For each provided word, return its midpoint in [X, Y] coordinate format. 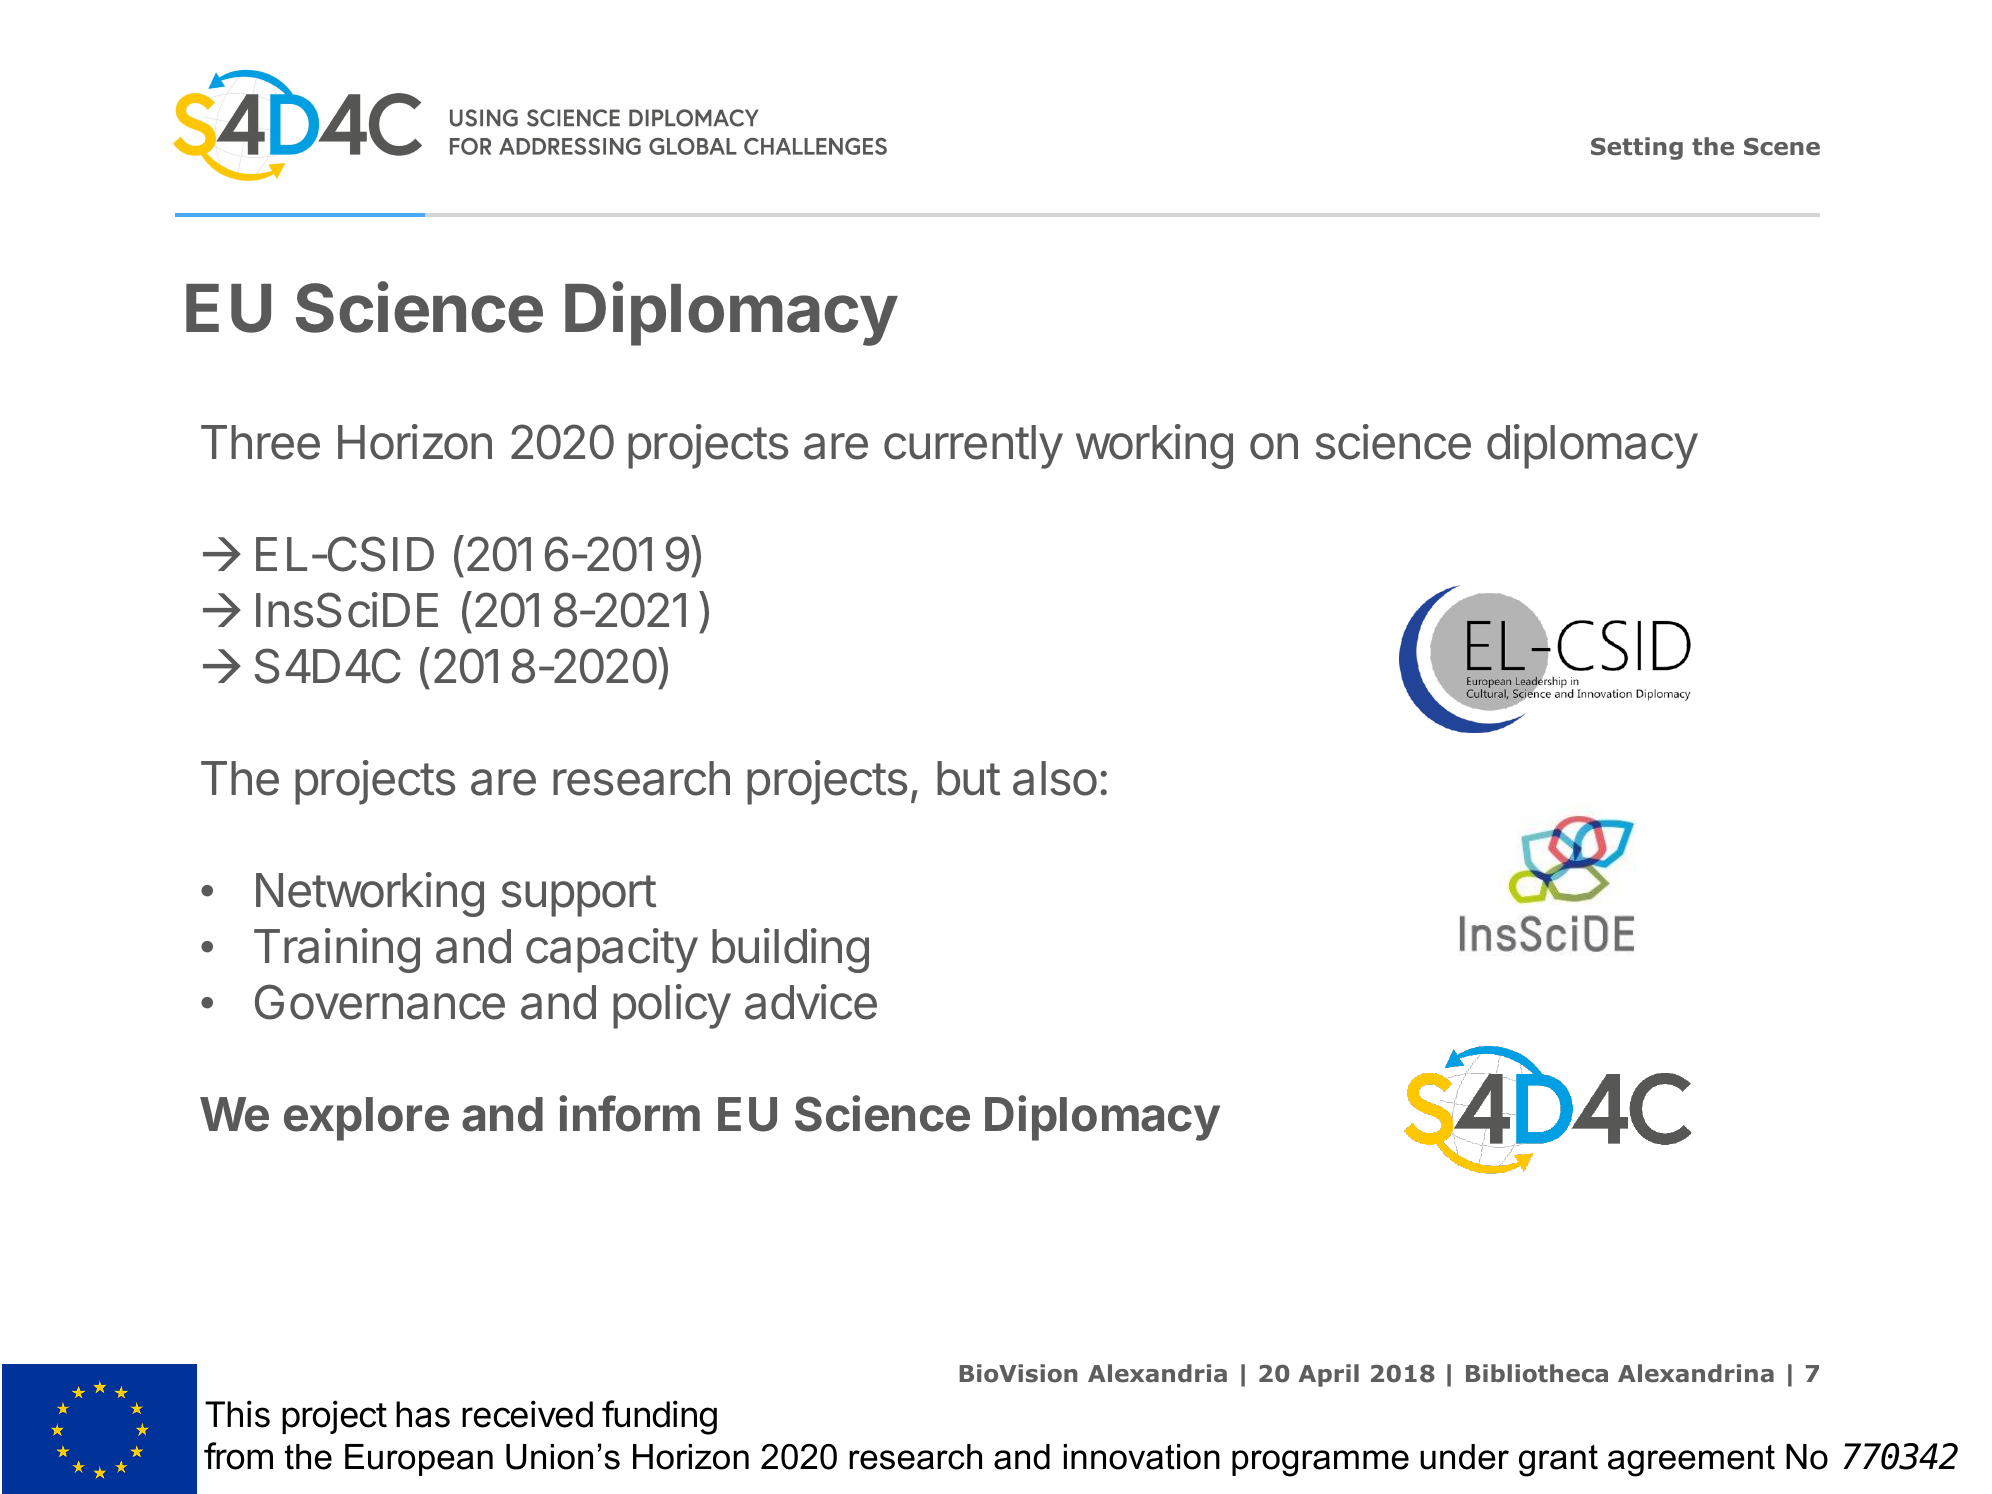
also [1055, 778]
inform [629, 1113]
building [790, 950]
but [968, 778]
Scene [1782, 147]
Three [260, 442]
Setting [1637, 148]
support [579, 896]
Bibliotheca [1537, 1373]
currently [973, 447]
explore [366, 1119]
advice [811, 1002]
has [423, 1414]
